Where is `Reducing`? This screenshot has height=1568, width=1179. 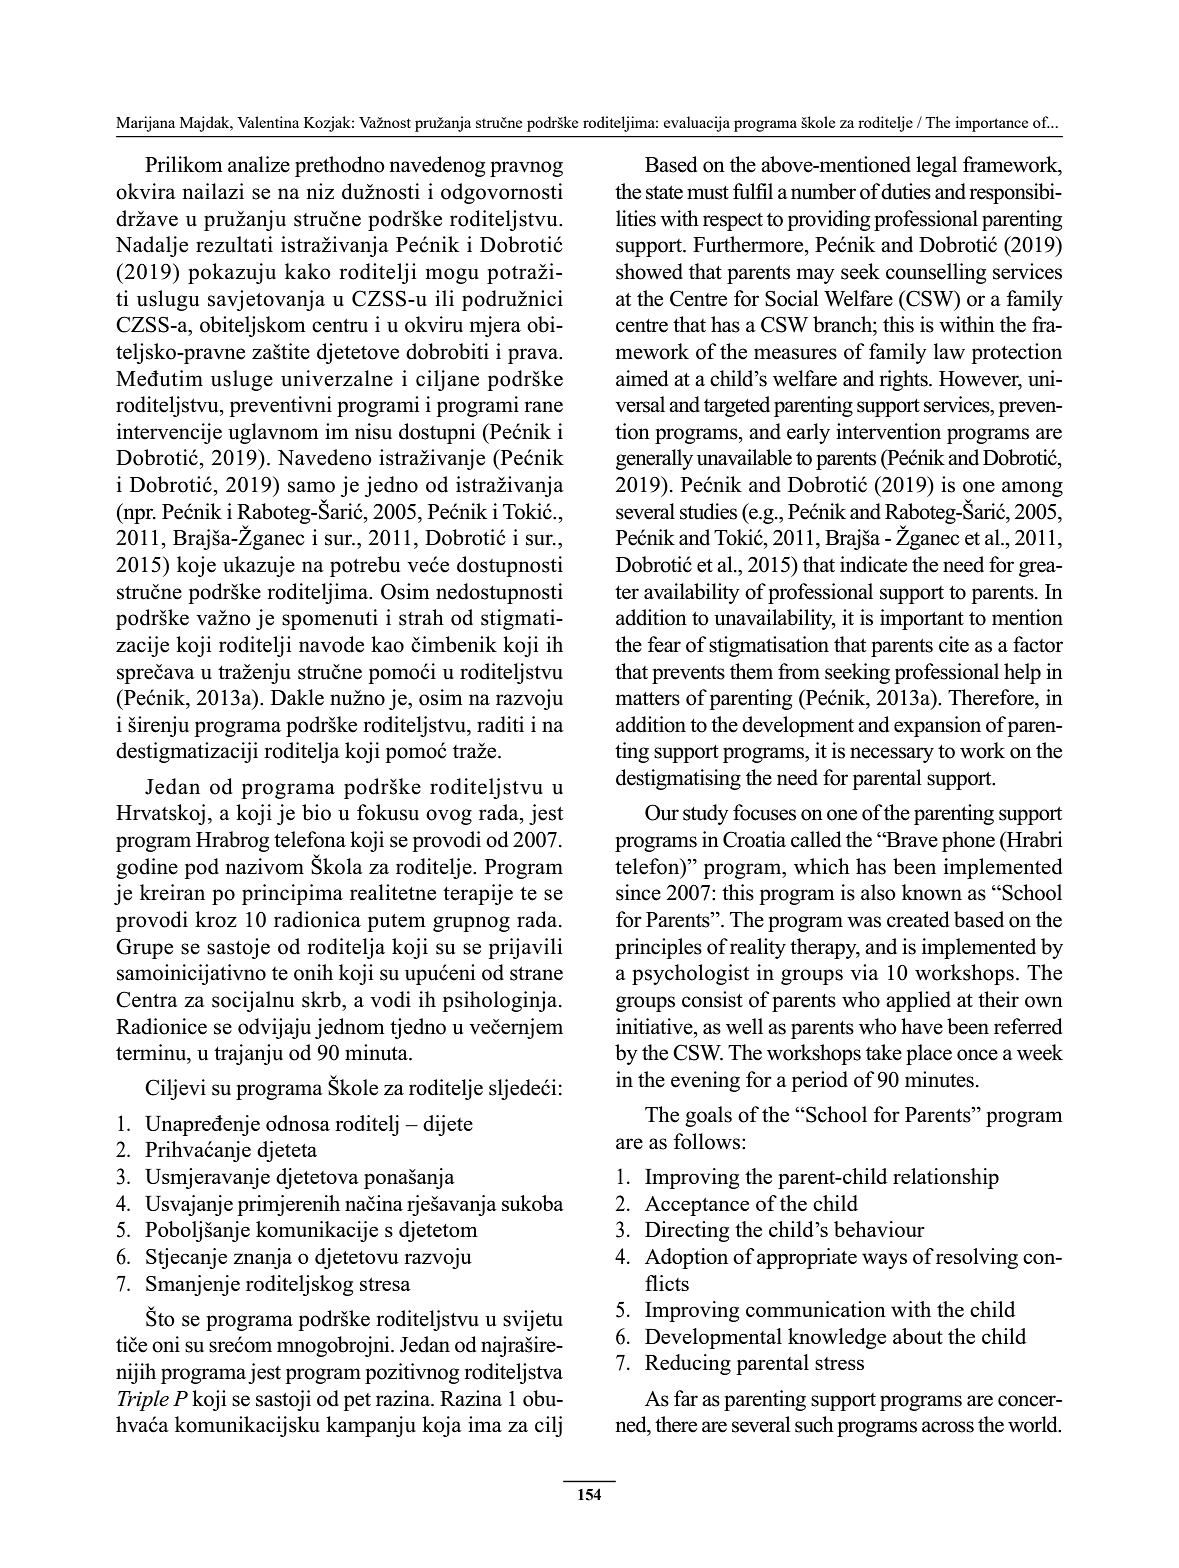 Reducing is located at coordinates (688, 1364).
